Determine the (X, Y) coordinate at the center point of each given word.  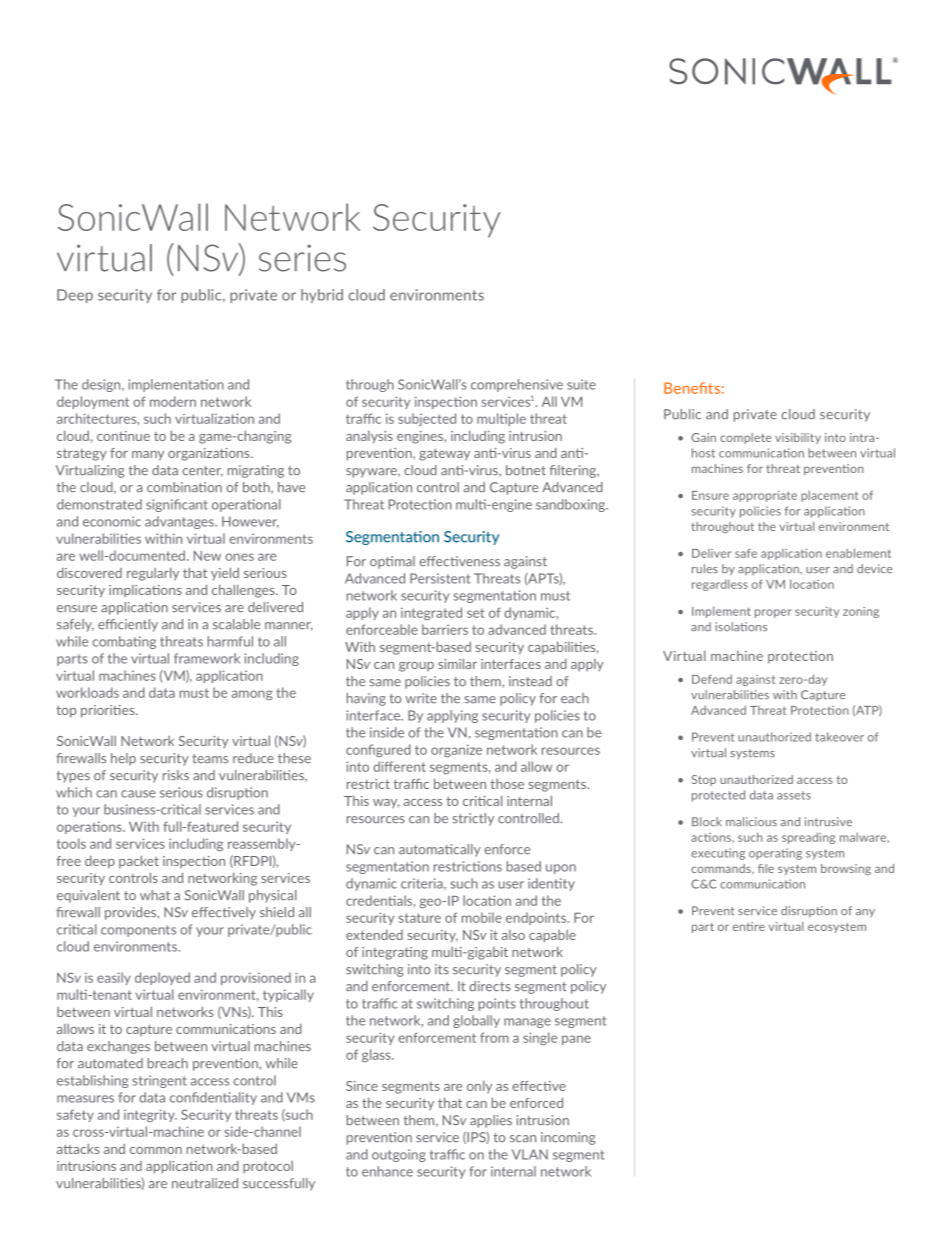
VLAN (530, 1154)
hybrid (322, 296)
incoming (568, 1138)
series (302, 258)
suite (581, 384)
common (156, 1150)
